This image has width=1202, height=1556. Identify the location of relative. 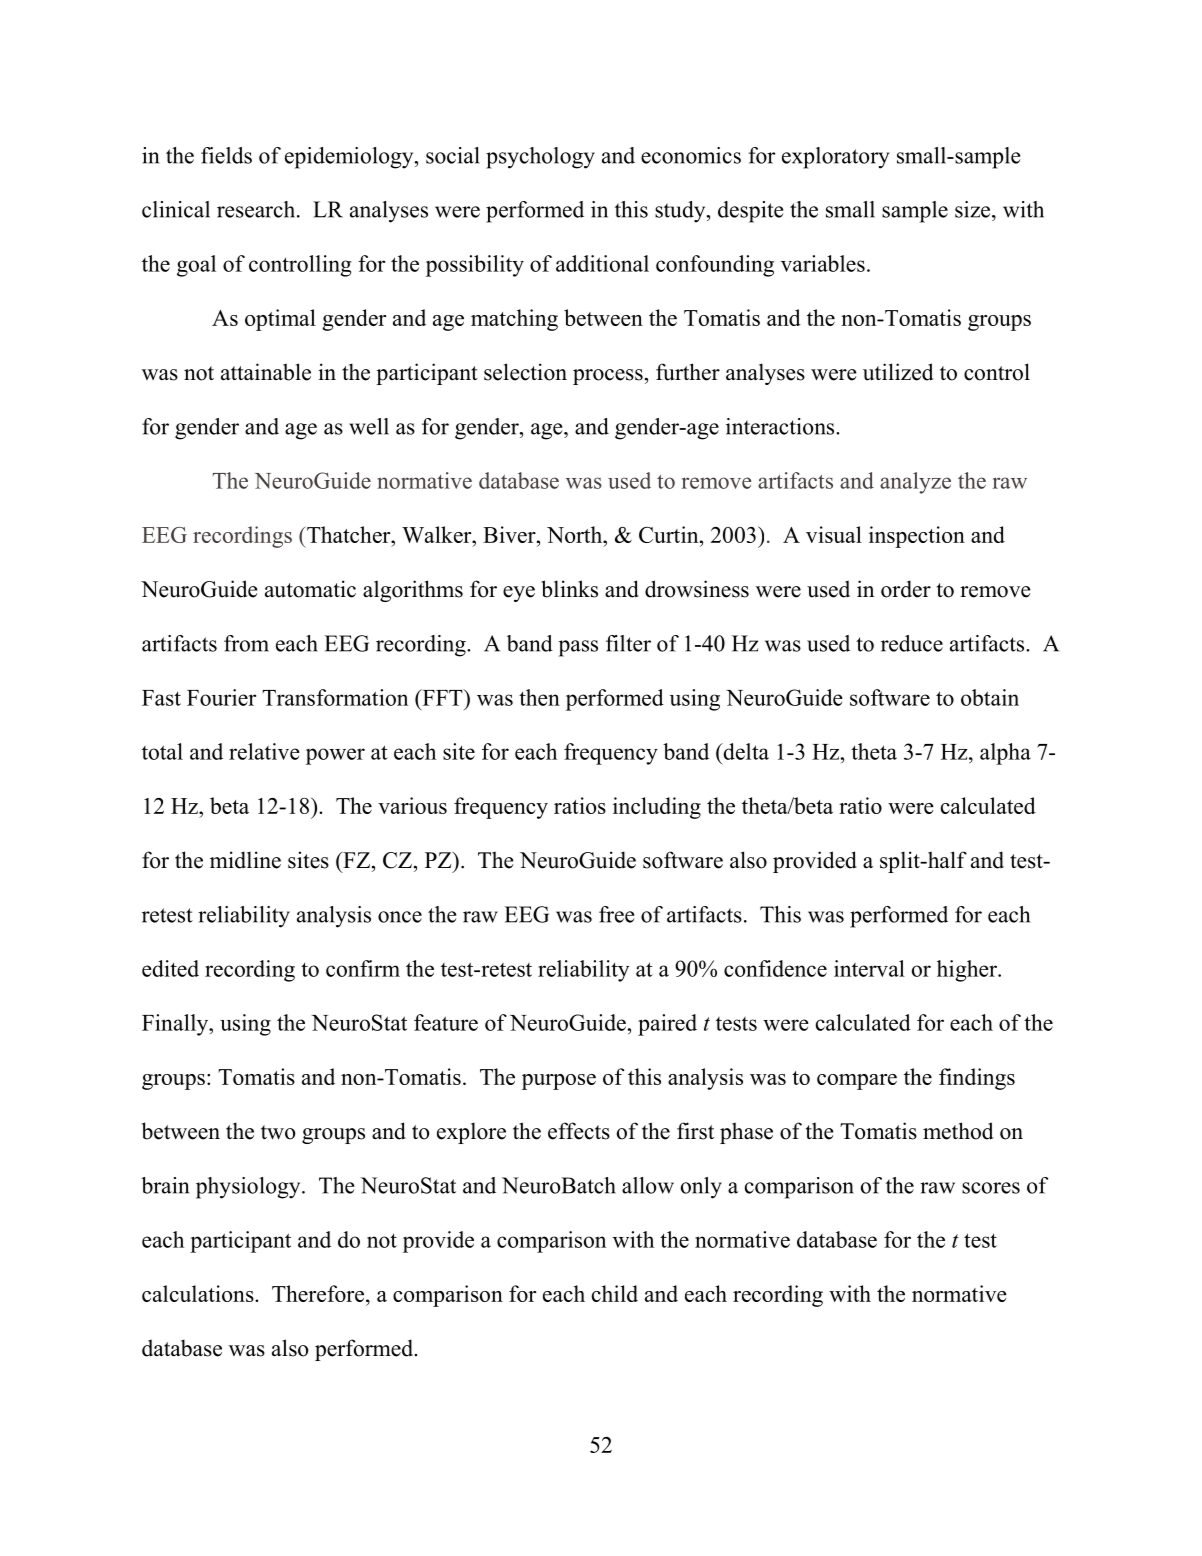
(264, 751).
